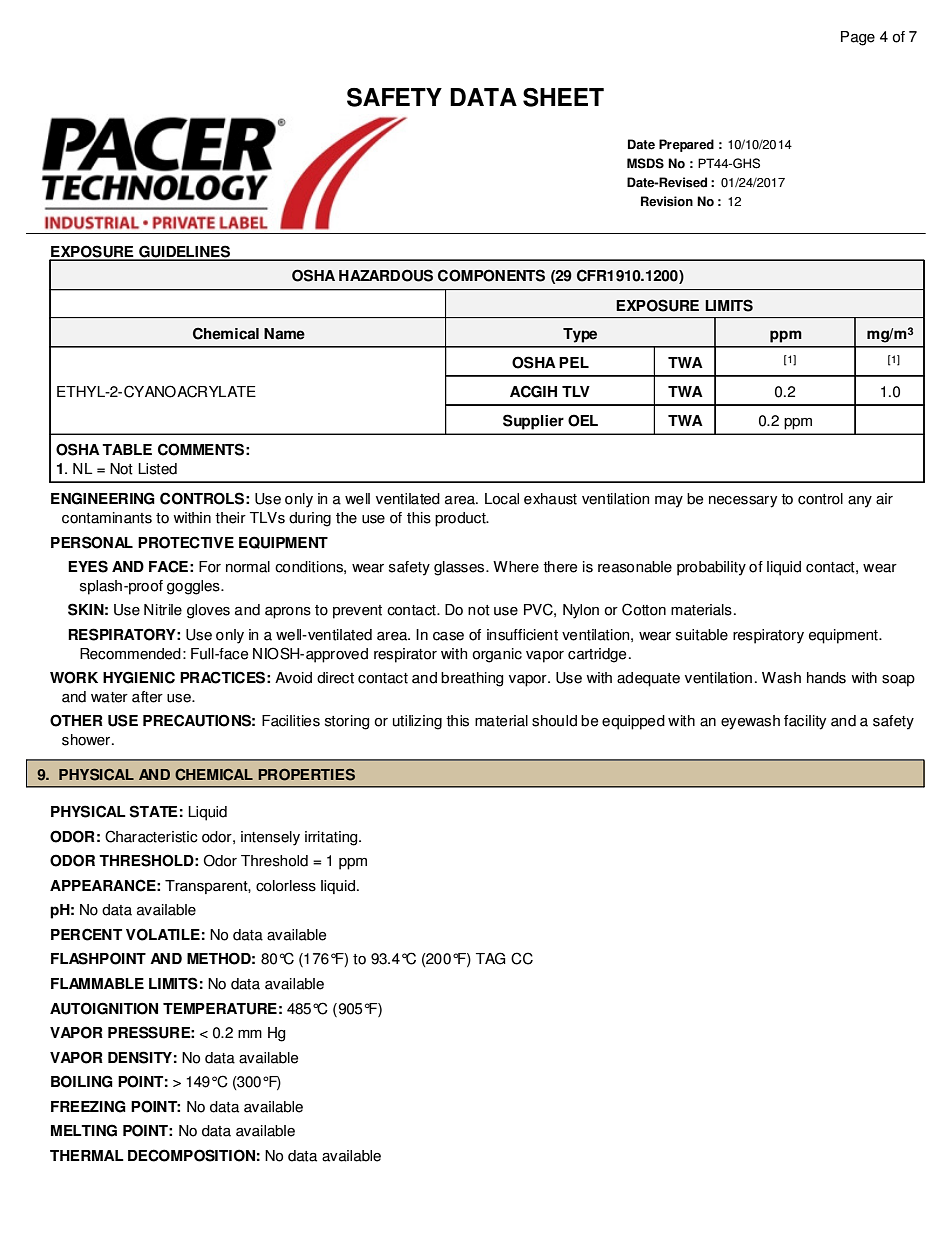 This document has height=1233, width=952. Describe the element at coordinates (743, 502) in the document. I see `necessary` at that location.
